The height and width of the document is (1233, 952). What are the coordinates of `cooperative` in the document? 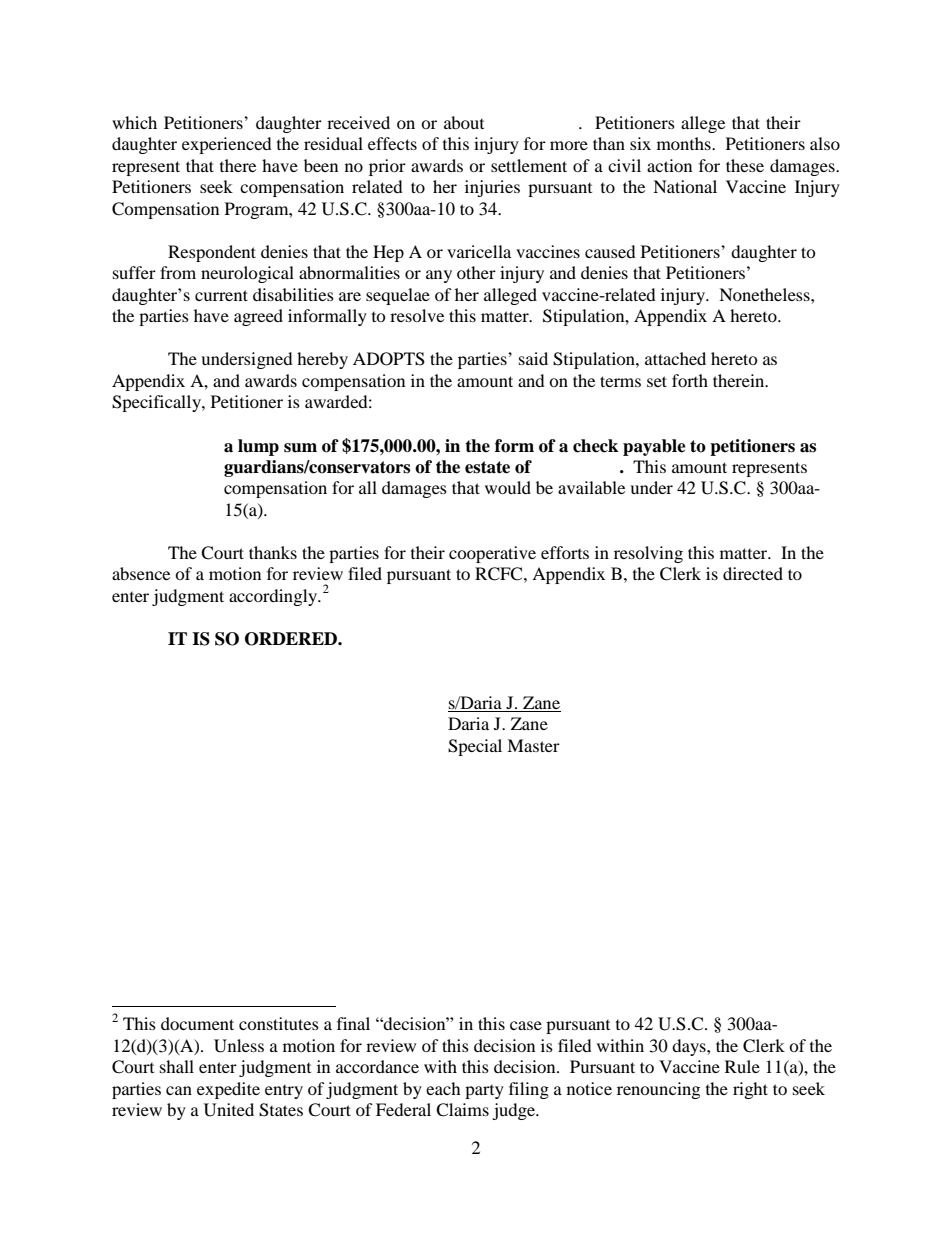 It's located at (492, 554).
